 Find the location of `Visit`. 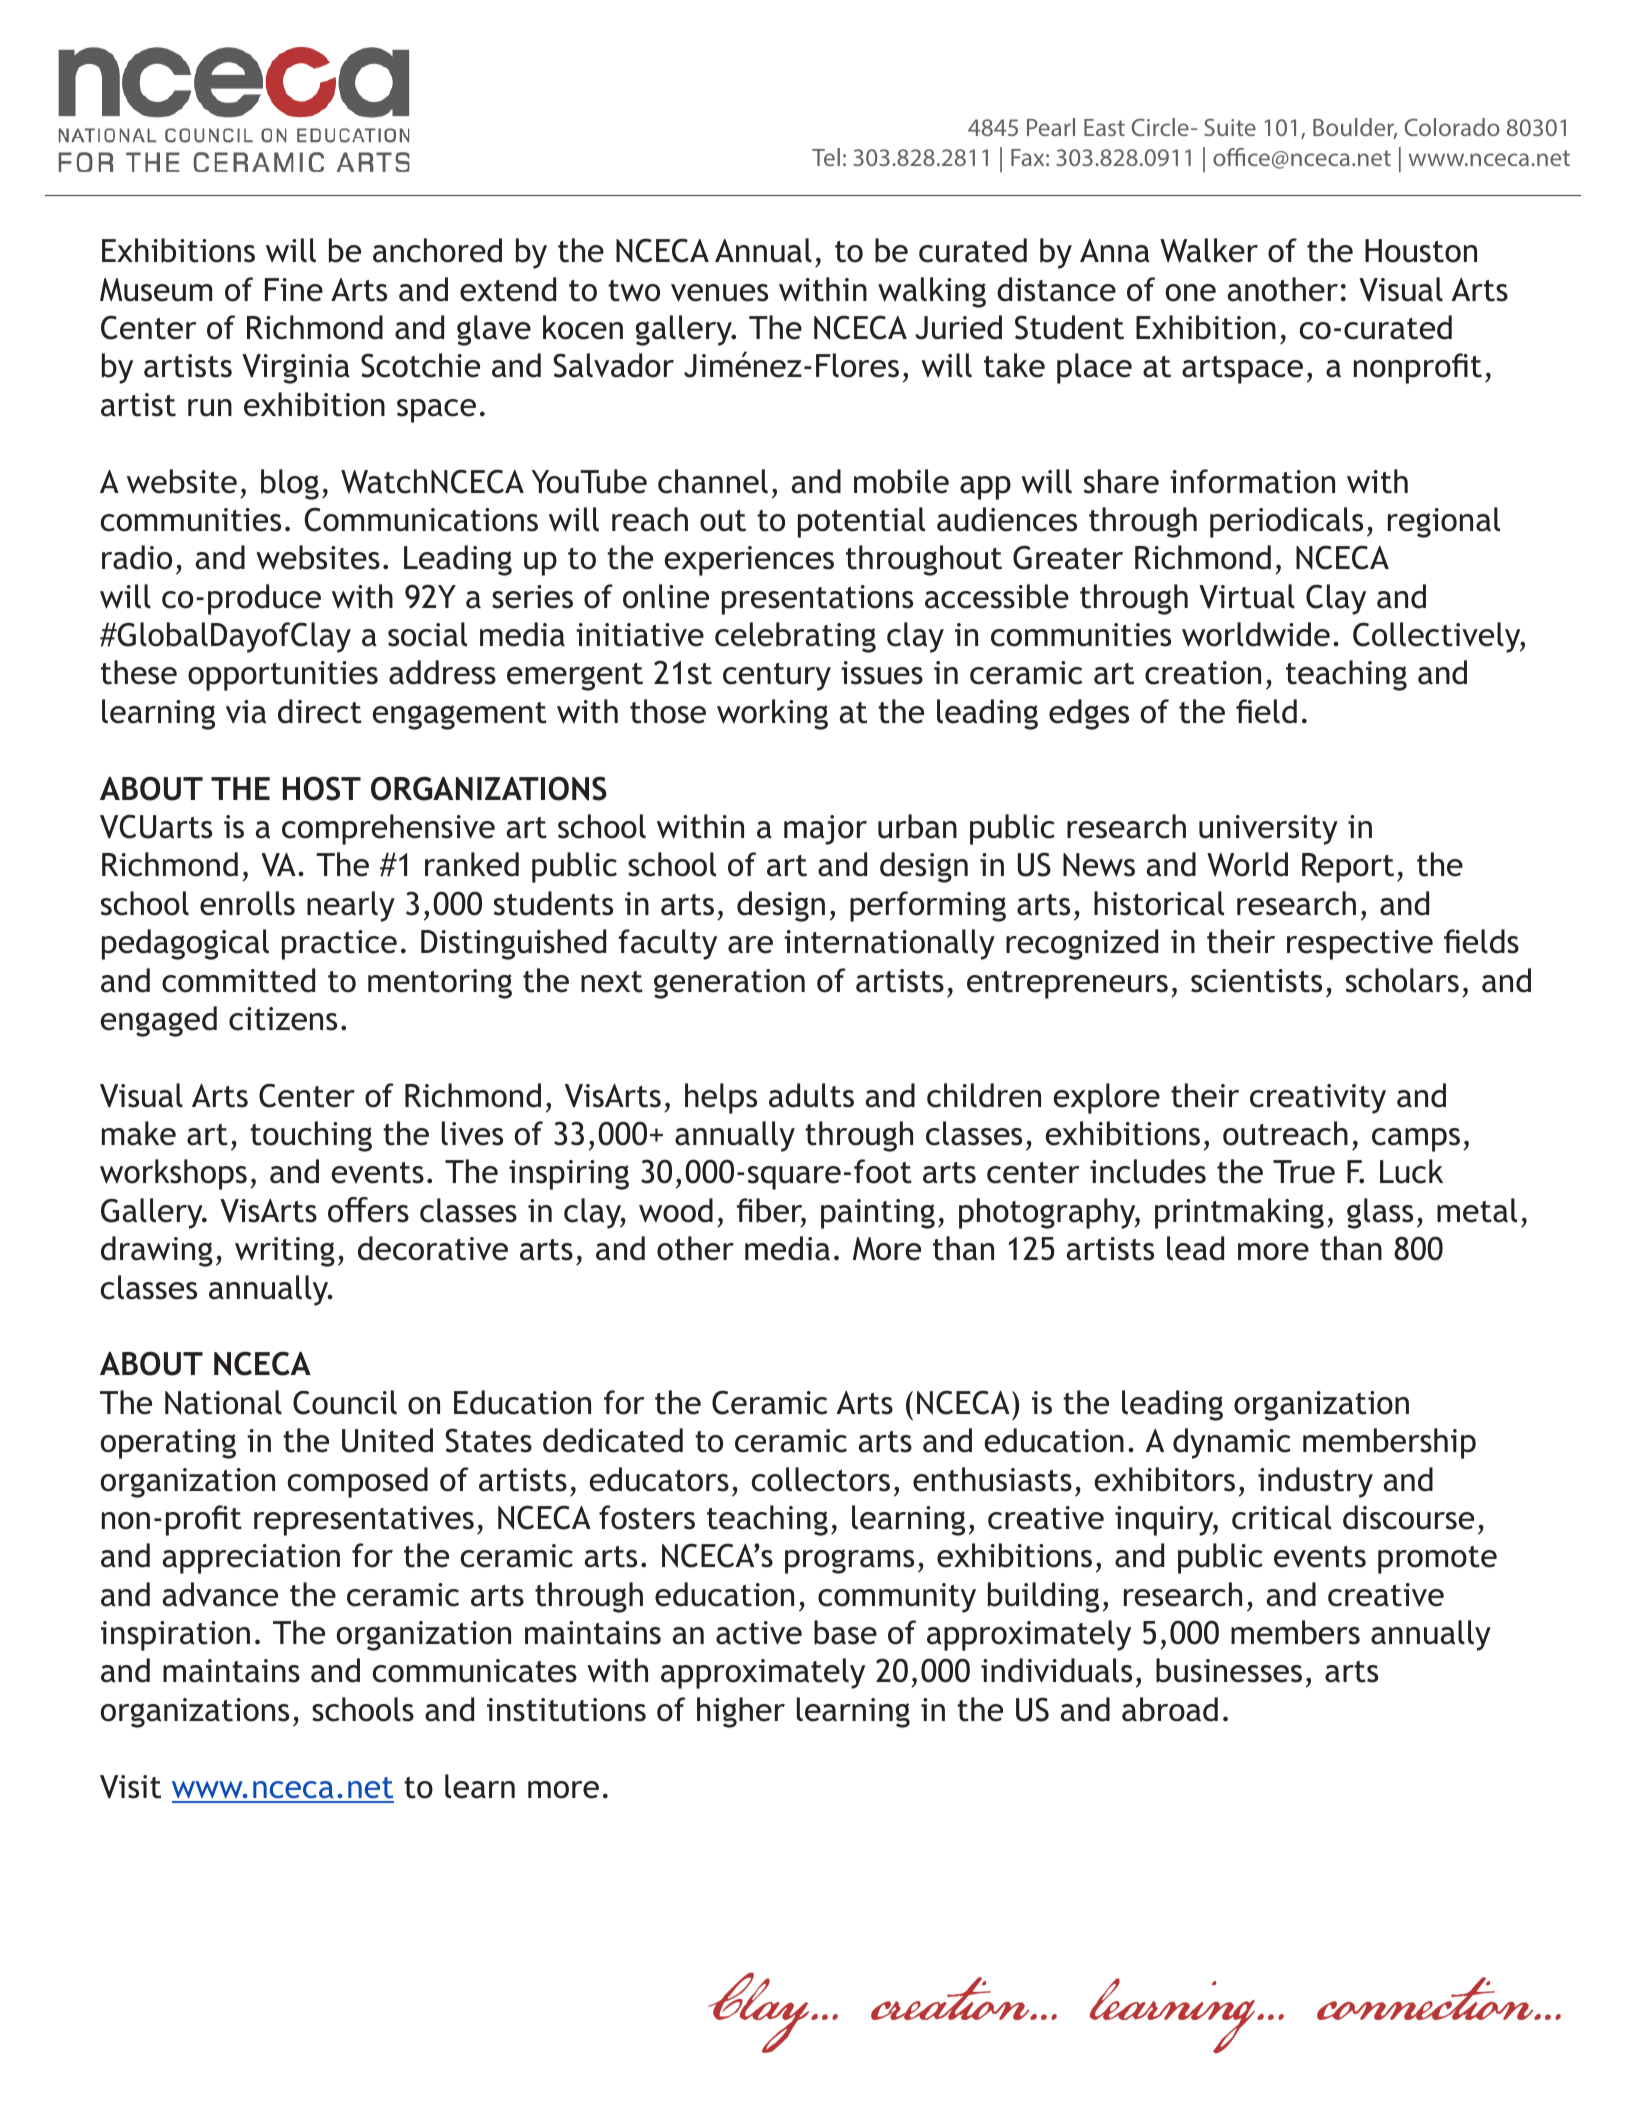

Visit is located at coordinates (130, 1787).
